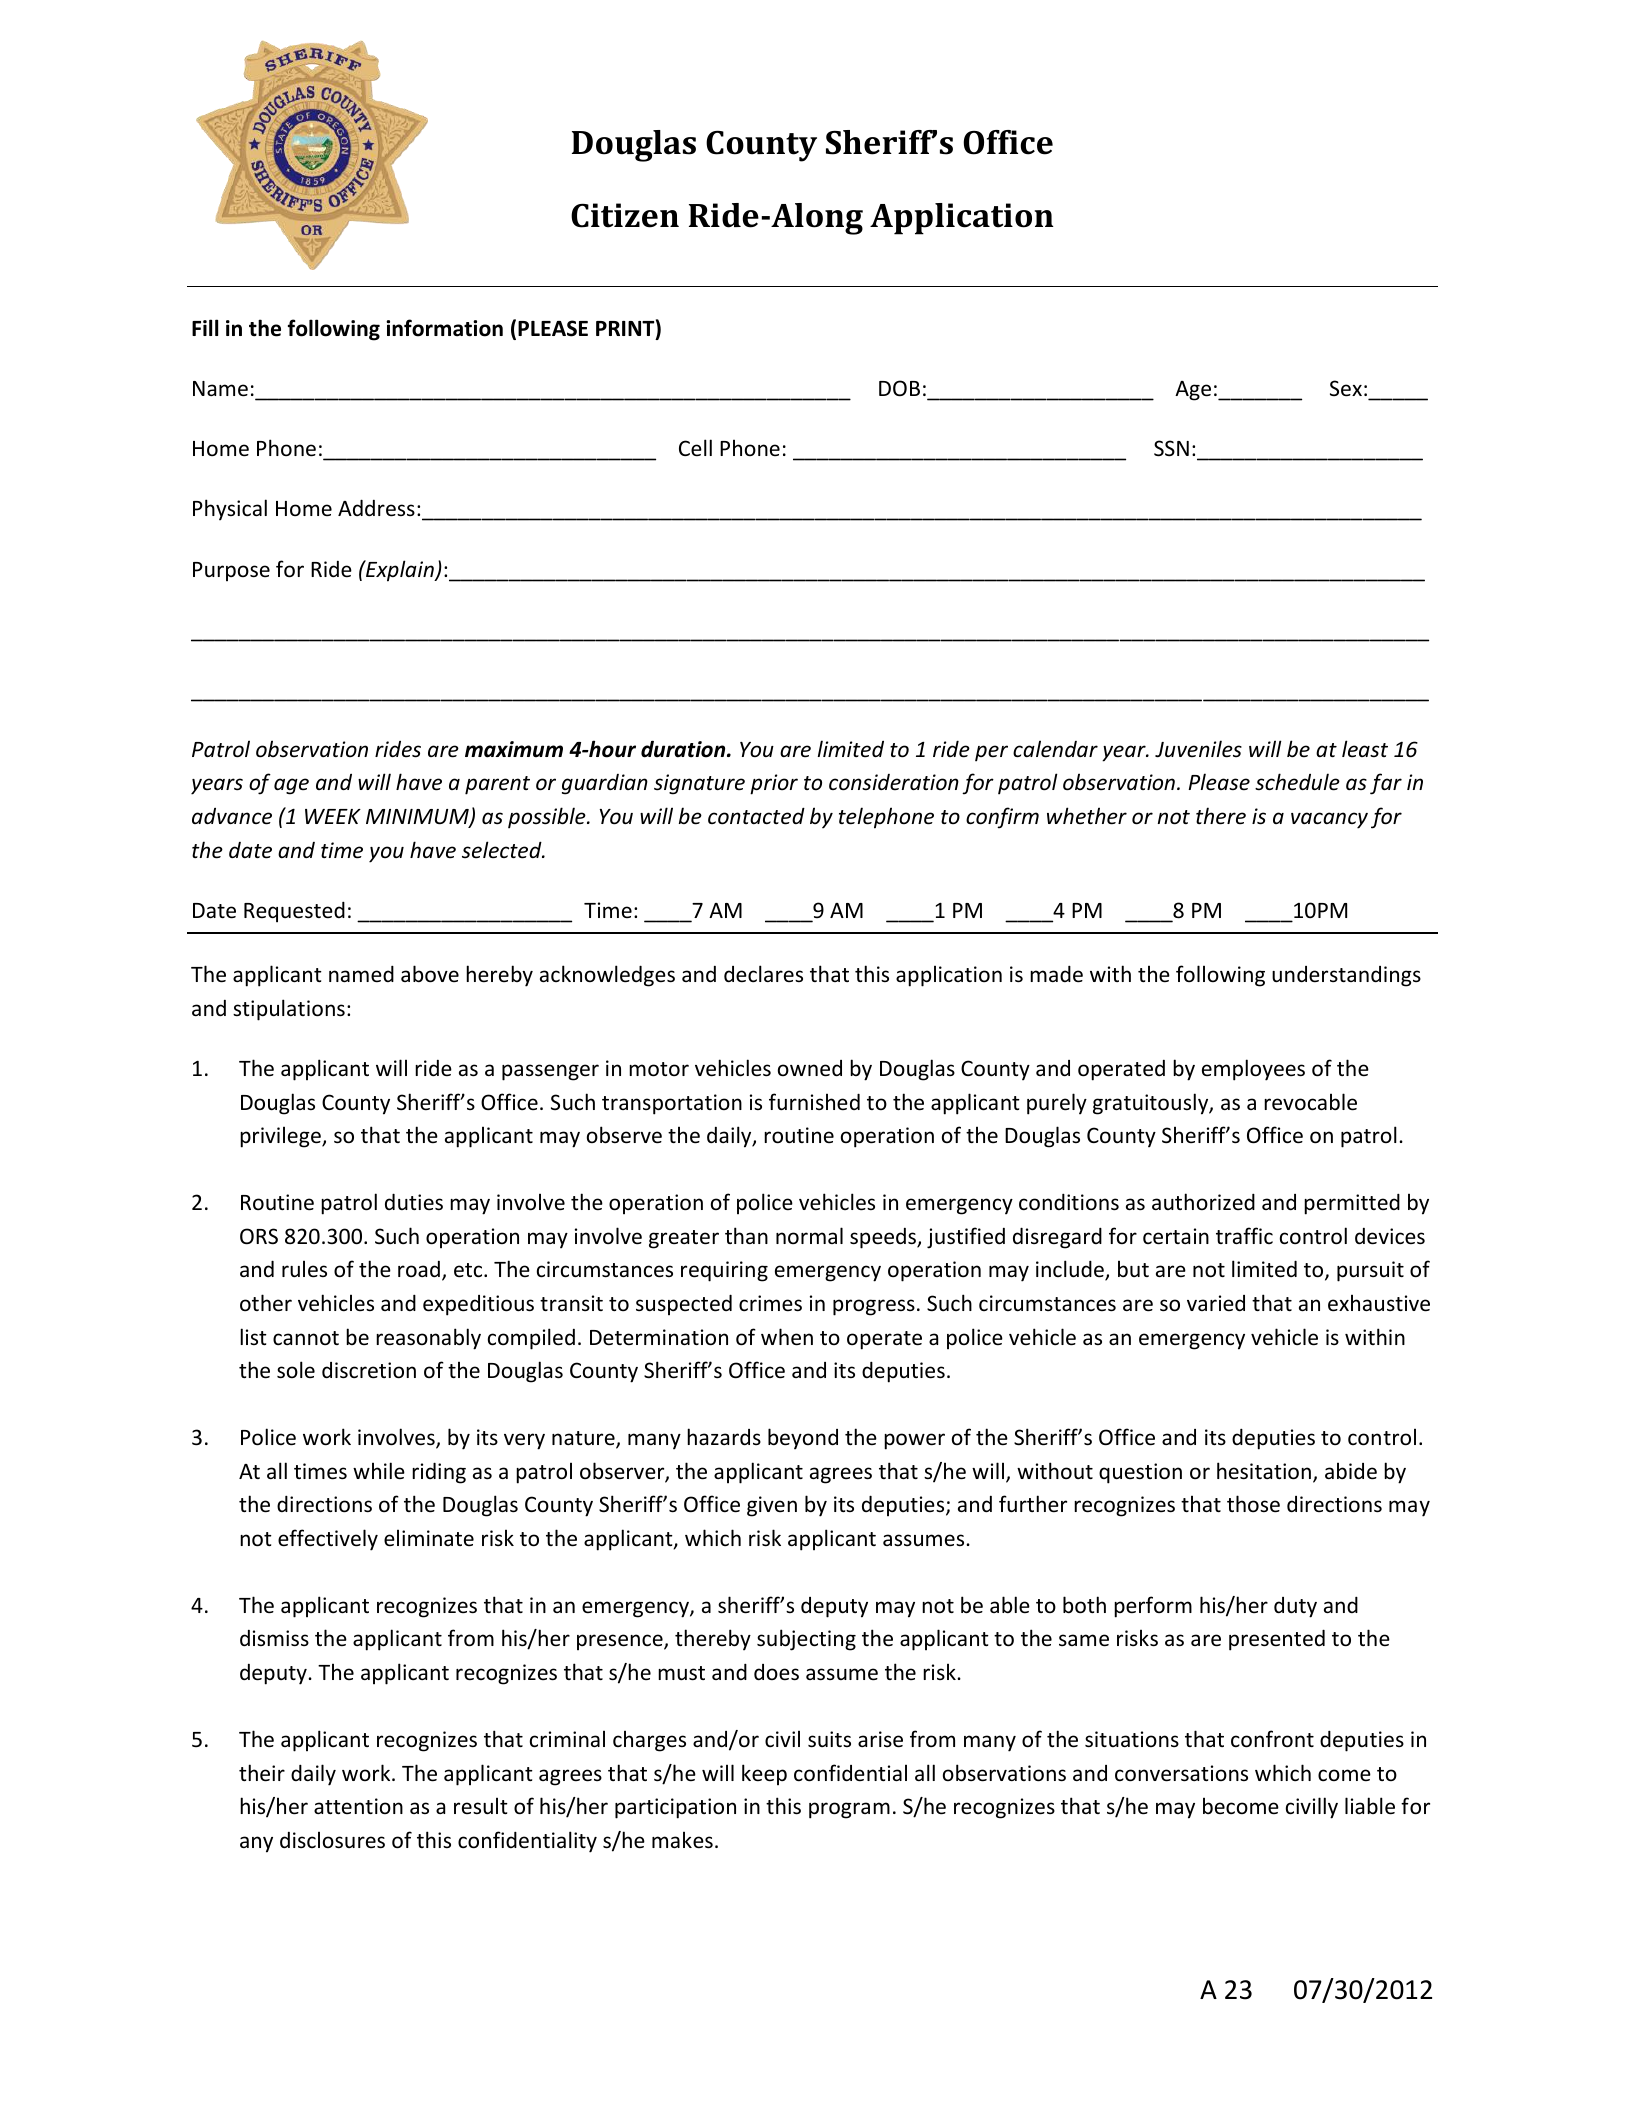 This screenshot has width=1625, height=2103. Describe the element at coordinates (231, 571) in the screenshot. I see `Purpose` at that location.
